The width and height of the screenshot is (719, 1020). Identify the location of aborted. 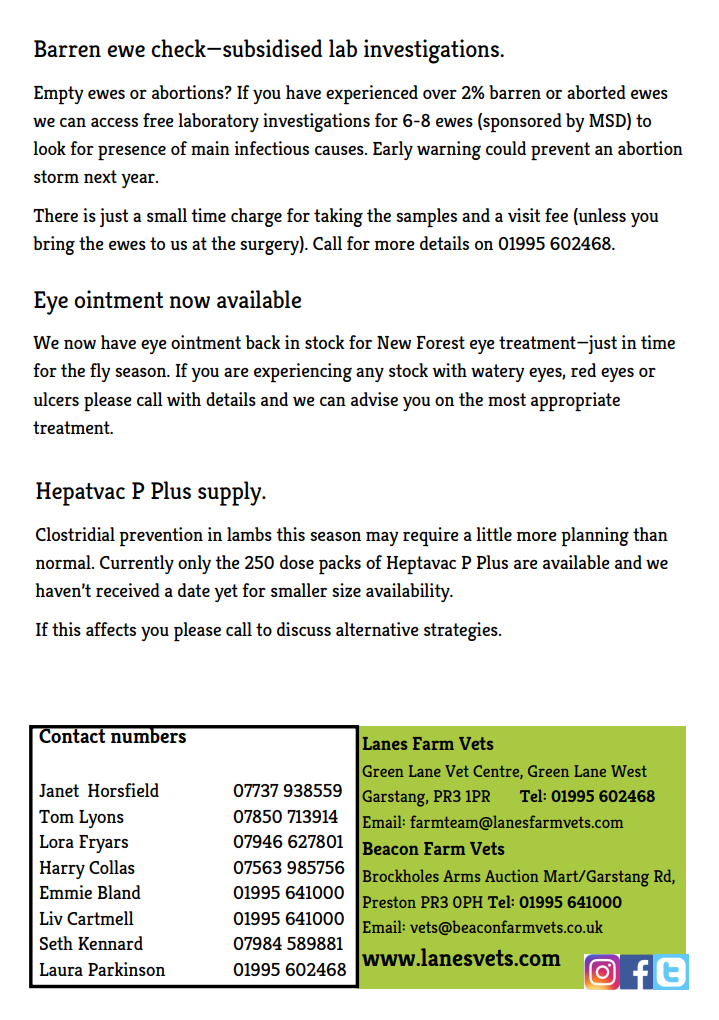
(596, 92).
